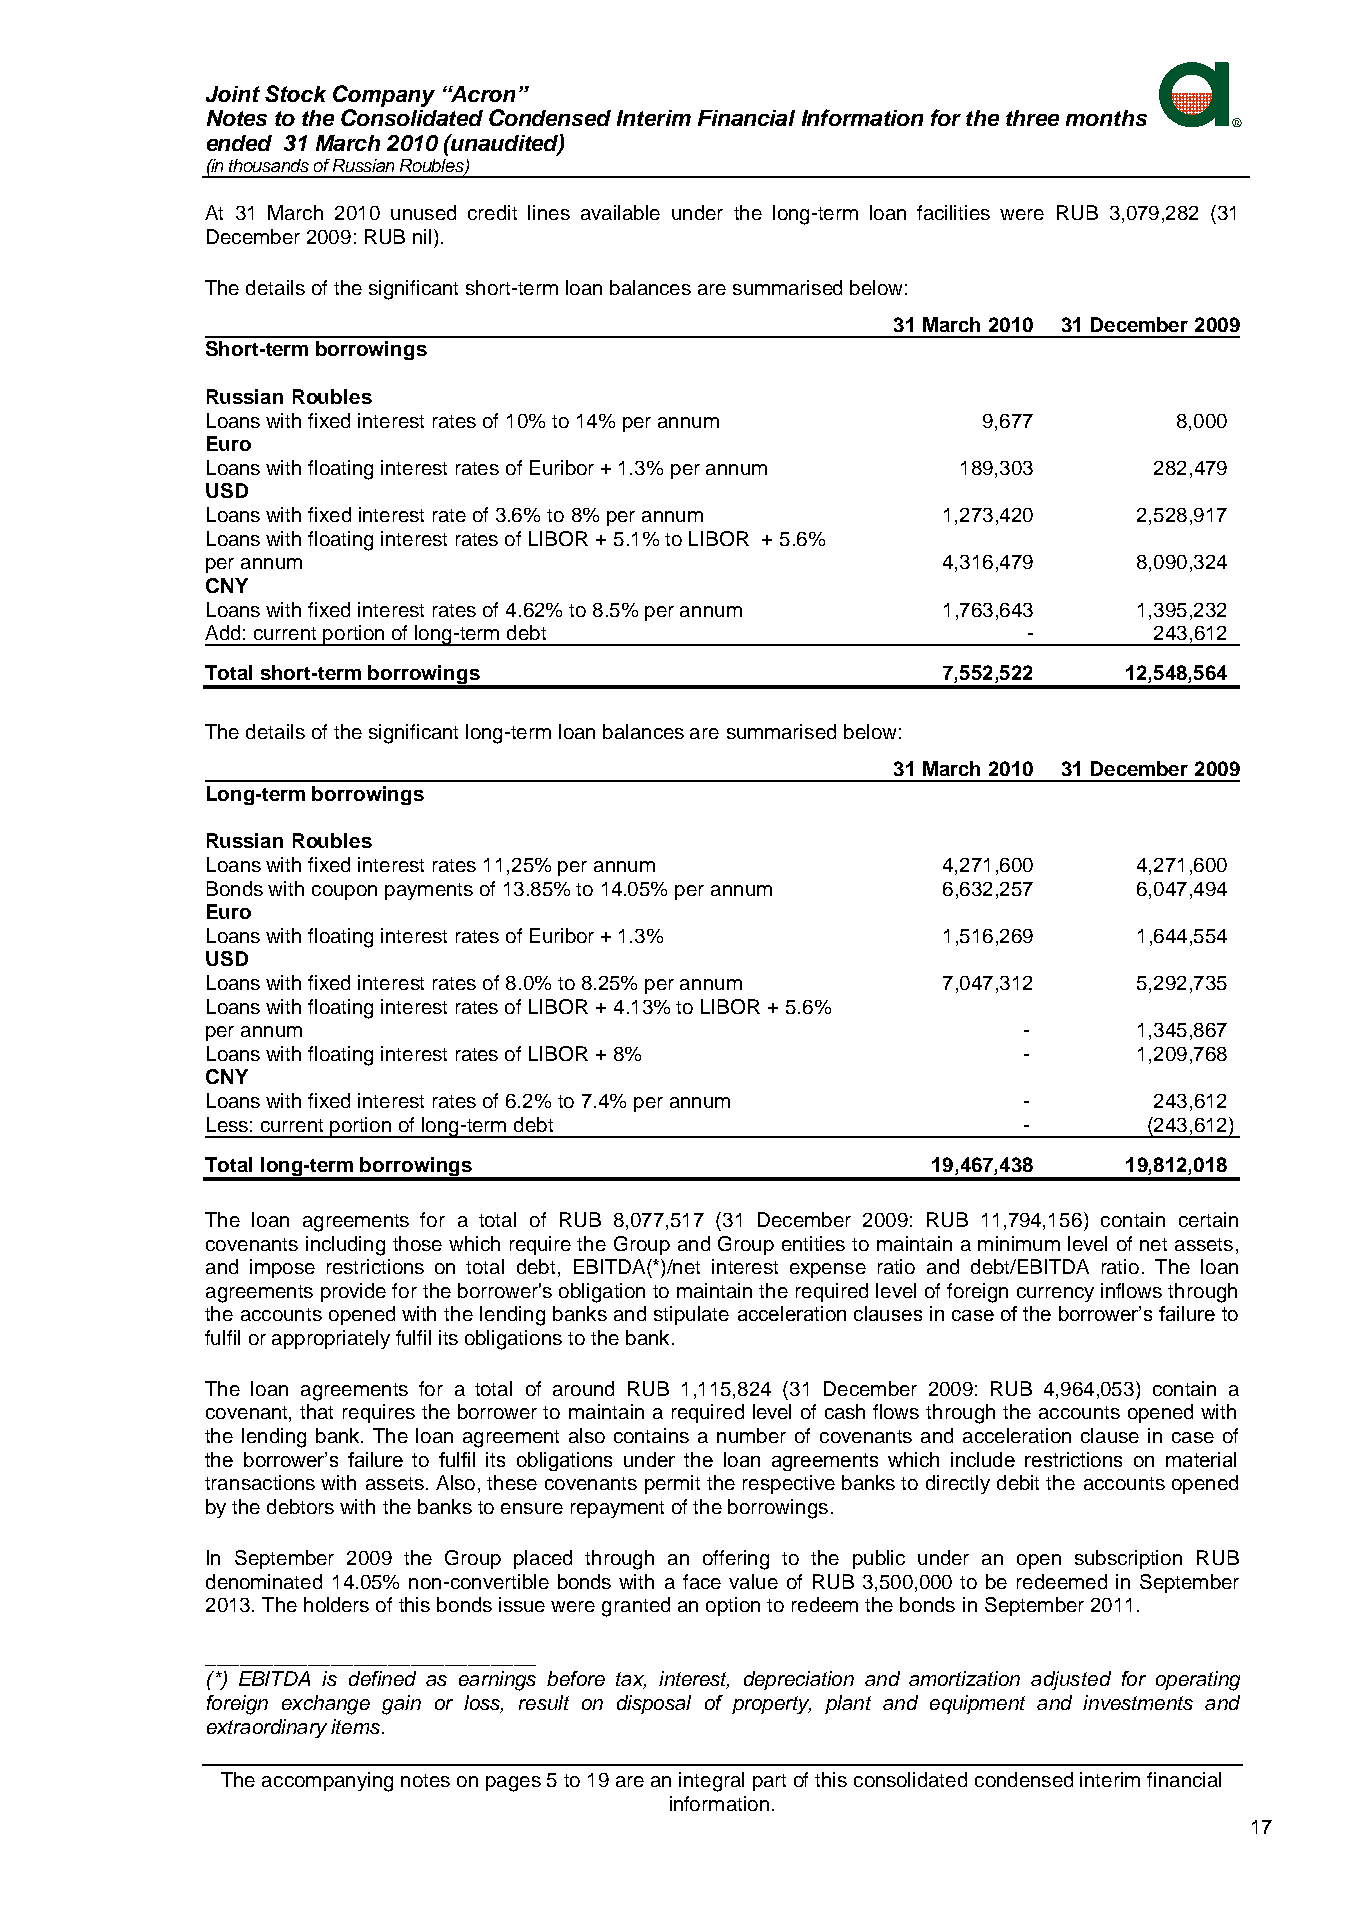 Image resolution: width=1358 pixels, height=1921 pixels. What do you see at coordinates (344, 892) in the screenshot?
I see `coupon` at bounding box center [344, 892].
